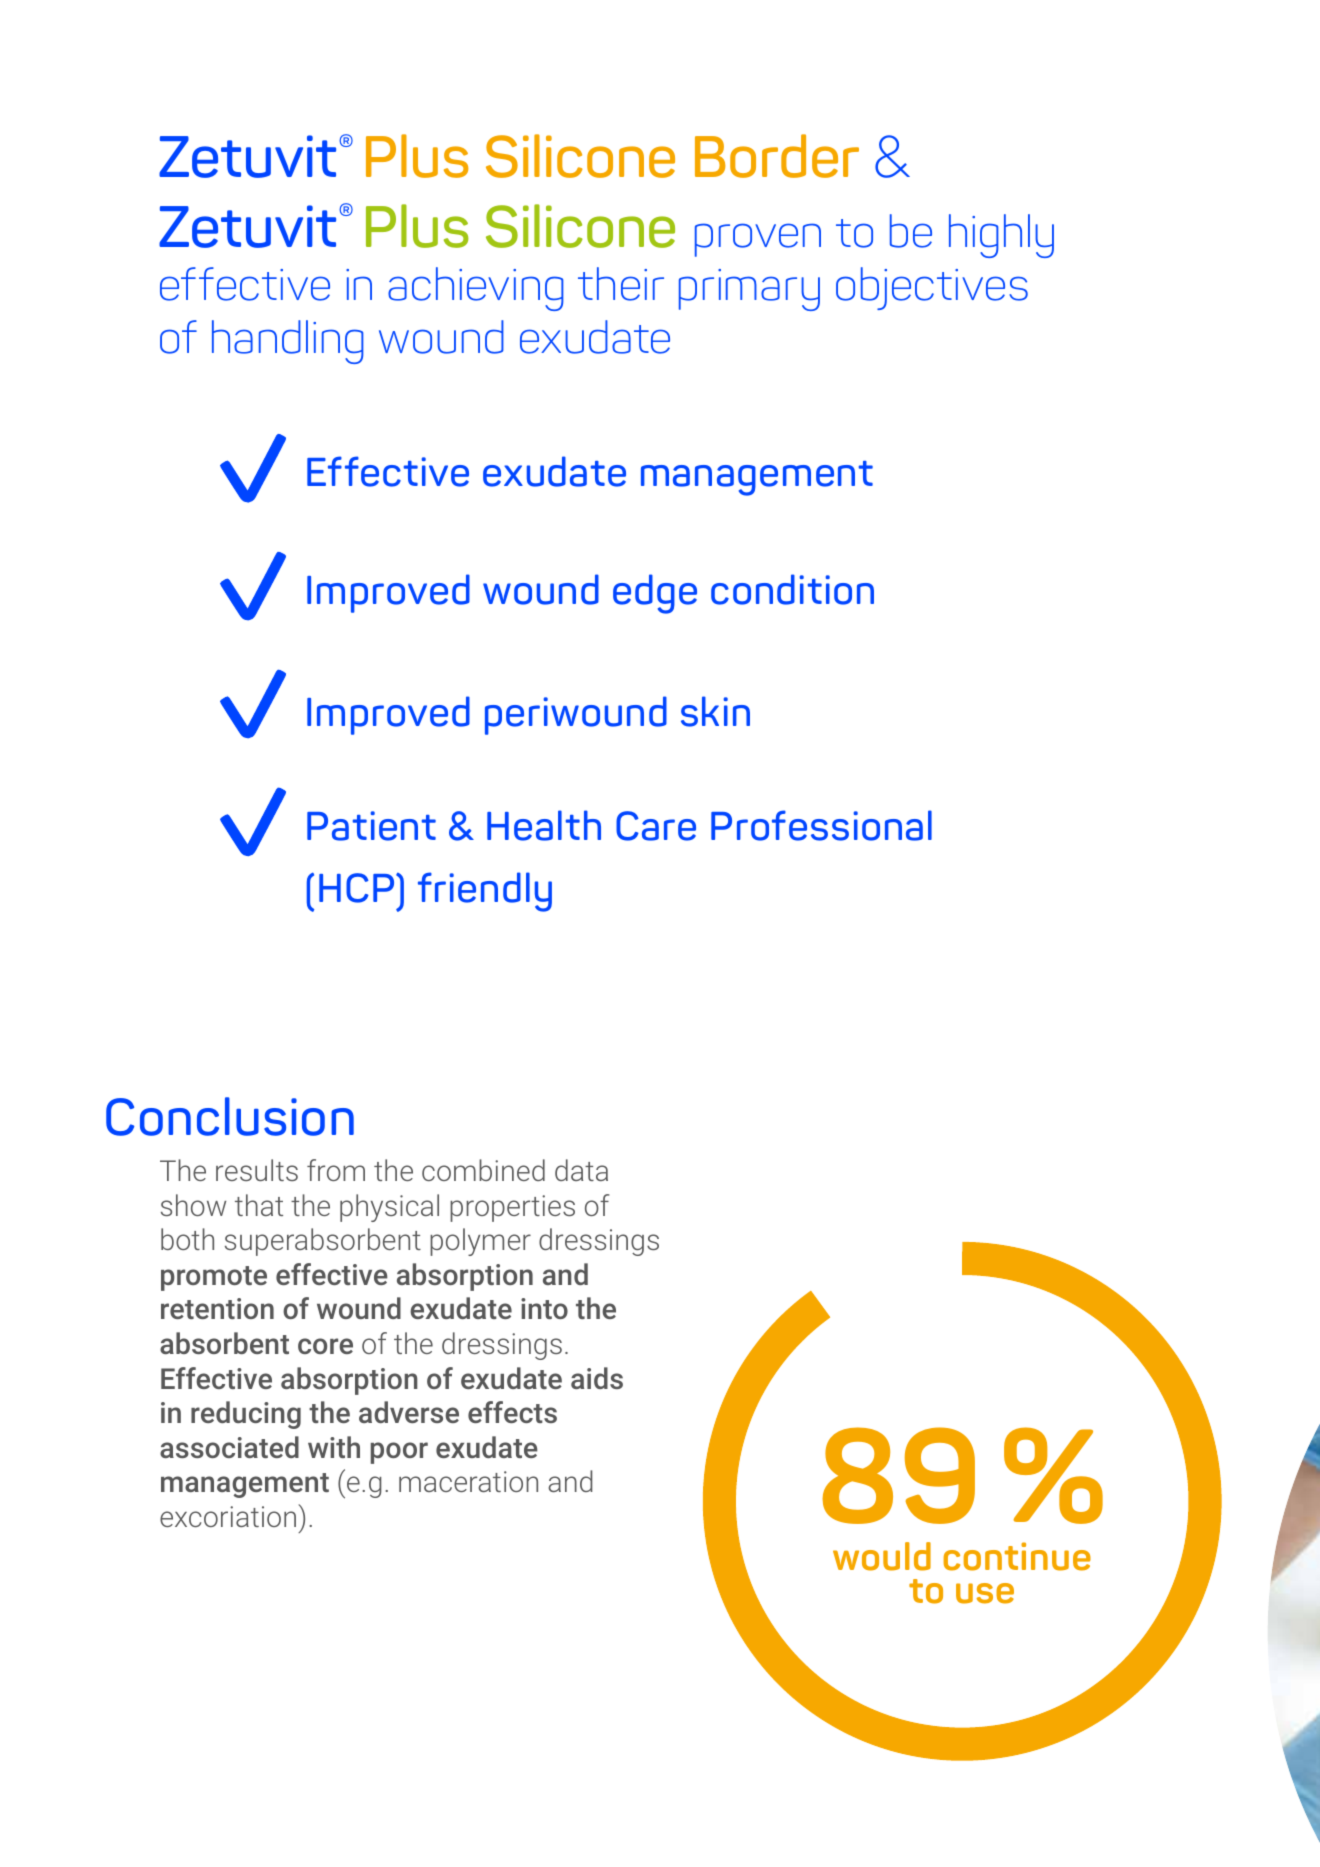 This screenshot has height=1867, width=1320. I want to click on highly, so click(1001, 236).
